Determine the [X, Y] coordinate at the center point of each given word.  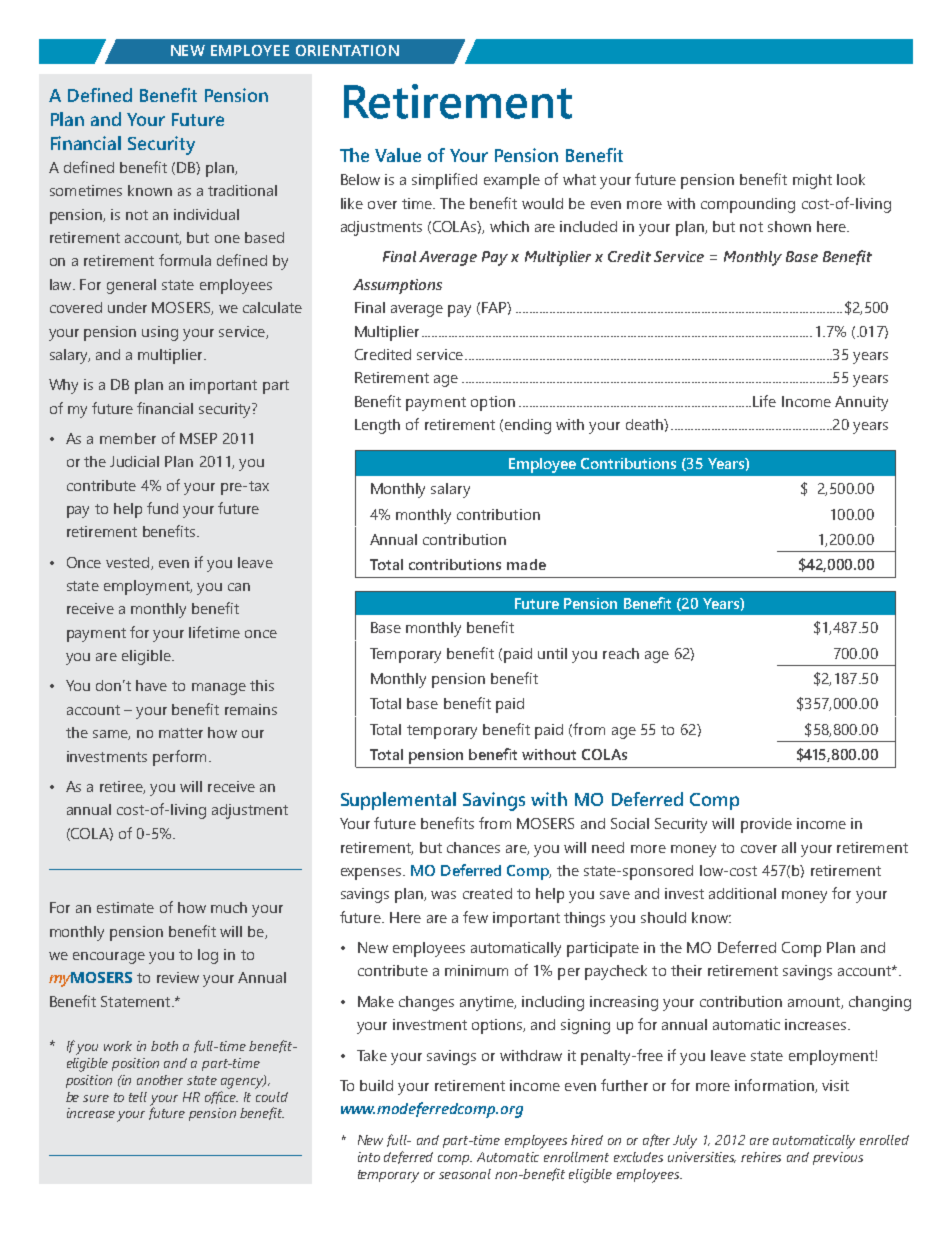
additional [742, 893]
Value [398, 155]
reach [621, 653]
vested [129, 563]
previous [838, 1158]
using [160, 333]
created [487, 893]
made [526, 564]
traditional [242, 190]
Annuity [861, 403]
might [812, 181]
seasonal [465, 1174]
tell [138, 1097]
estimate [125, 907]
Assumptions [397, 286]
